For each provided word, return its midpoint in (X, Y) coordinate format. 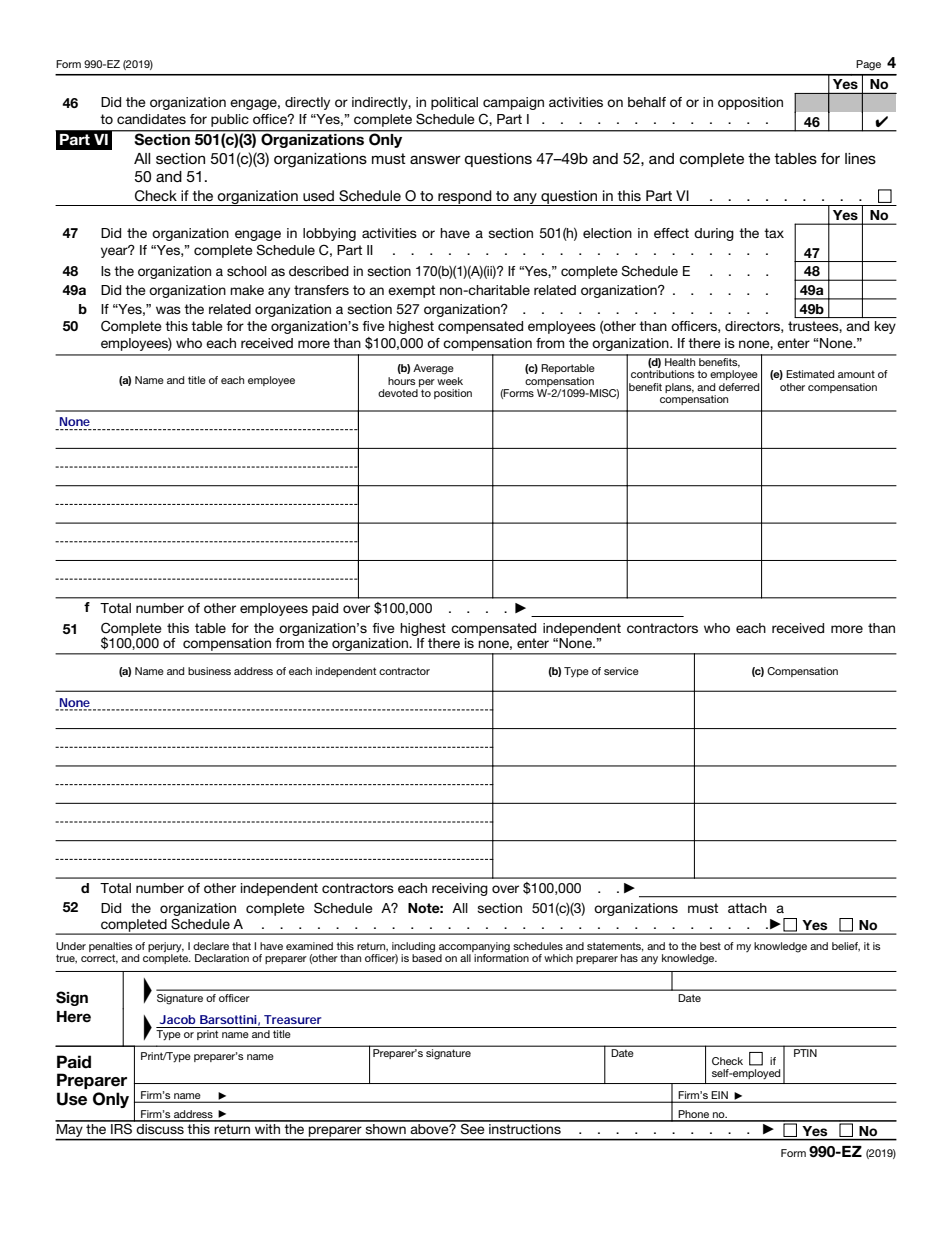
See (473, 1127)
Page (868, 65)
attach (747, 908)
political (454, 103)
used (318, 195)
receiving (460, 889)
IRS (121, 1127)
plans (679, 388)
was (168, 310)
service (621, 671)
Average (433, 369)
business (209, 671)
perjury (166, 947)
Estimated (810, 374)
